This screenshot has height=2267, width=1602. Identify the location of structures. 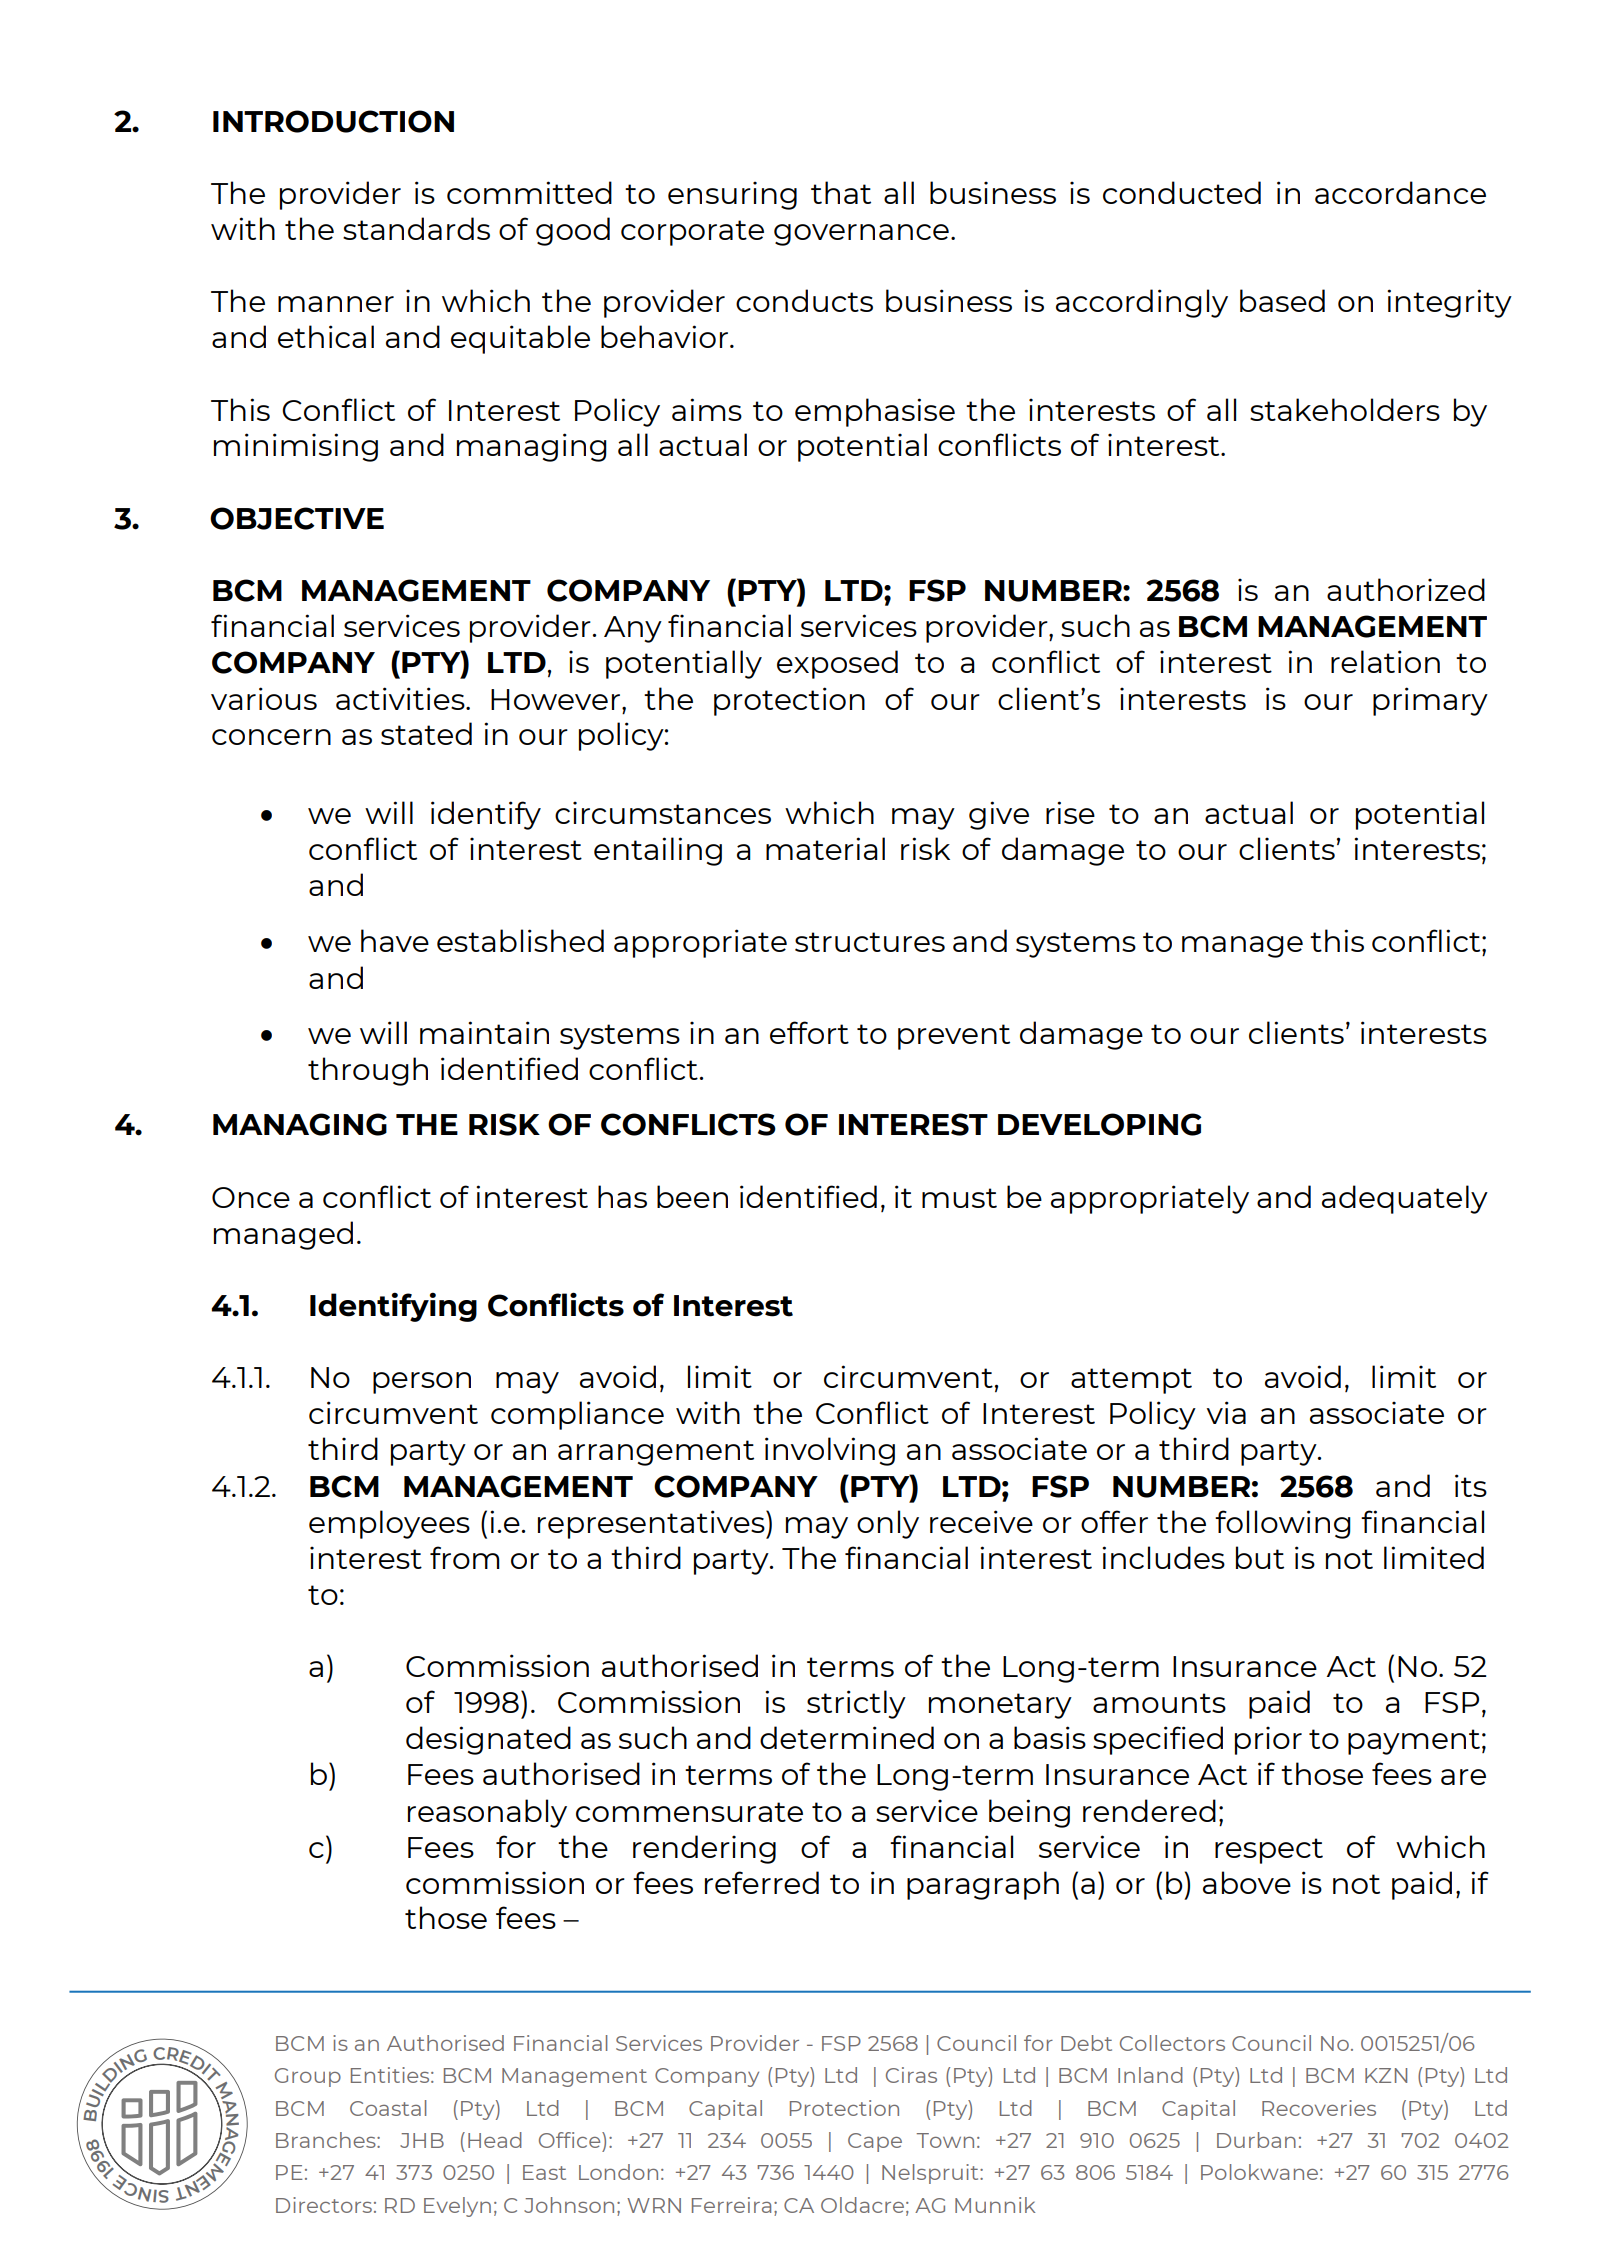
(870, 942).
